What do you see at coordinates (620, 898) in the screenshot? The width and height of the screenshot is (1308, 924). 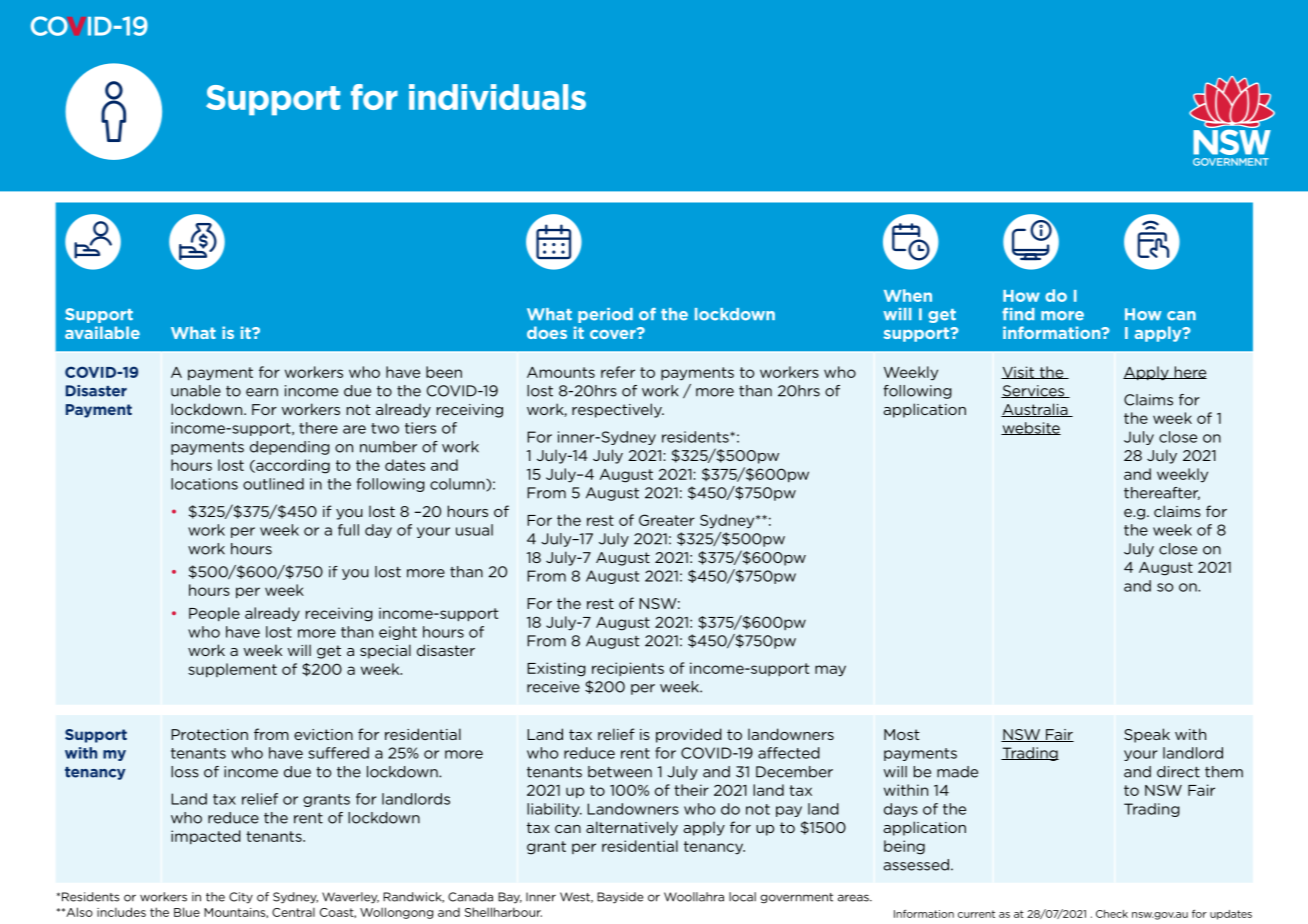 I see `Bayside` at bounding box center [620, 898].
